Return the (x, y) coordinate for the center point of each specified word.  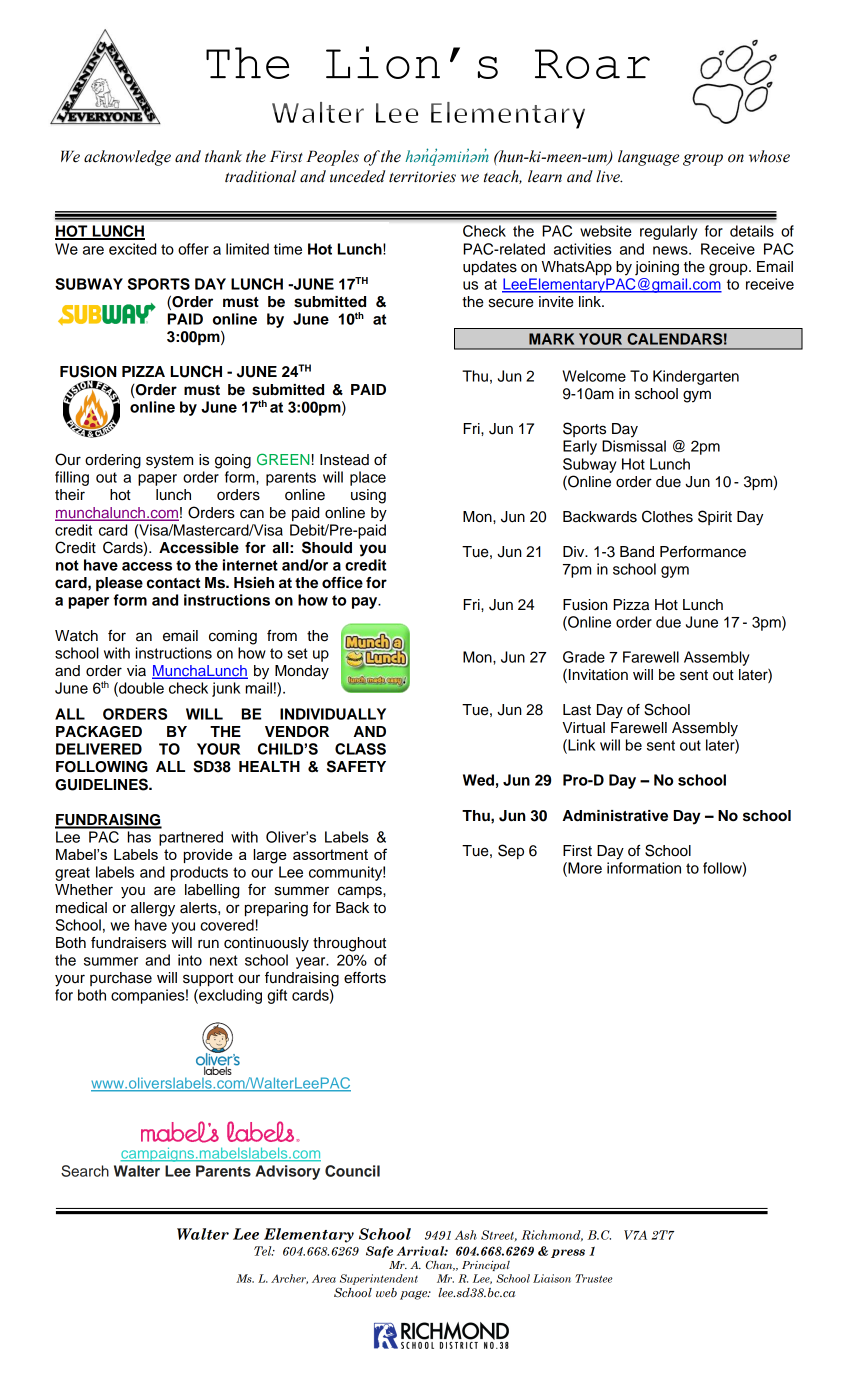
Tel (264, 1251)
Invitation (598, 675)
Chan (440, 1265)
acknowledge (127, 158)
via (136, 671)
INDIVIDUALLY (333, 714)
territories (422, 177)
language (648, 158)
